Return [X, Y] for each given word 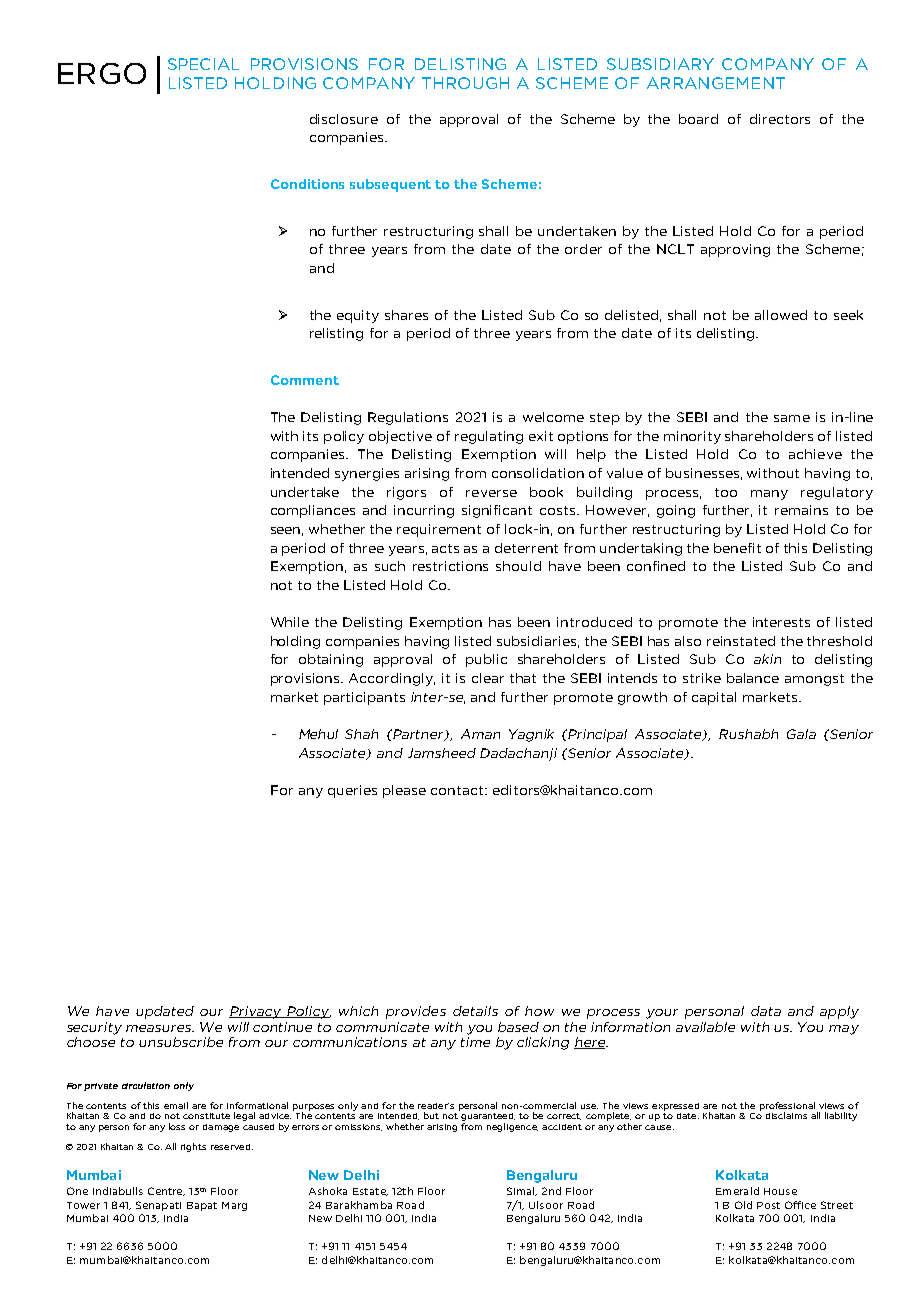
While [290, 622]
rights [193, 1147]
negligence [512, 1127]
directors [780, 119]
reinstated [741, 641]
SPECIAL [203, 64]
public [486, 660]
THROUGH [465, 83]
